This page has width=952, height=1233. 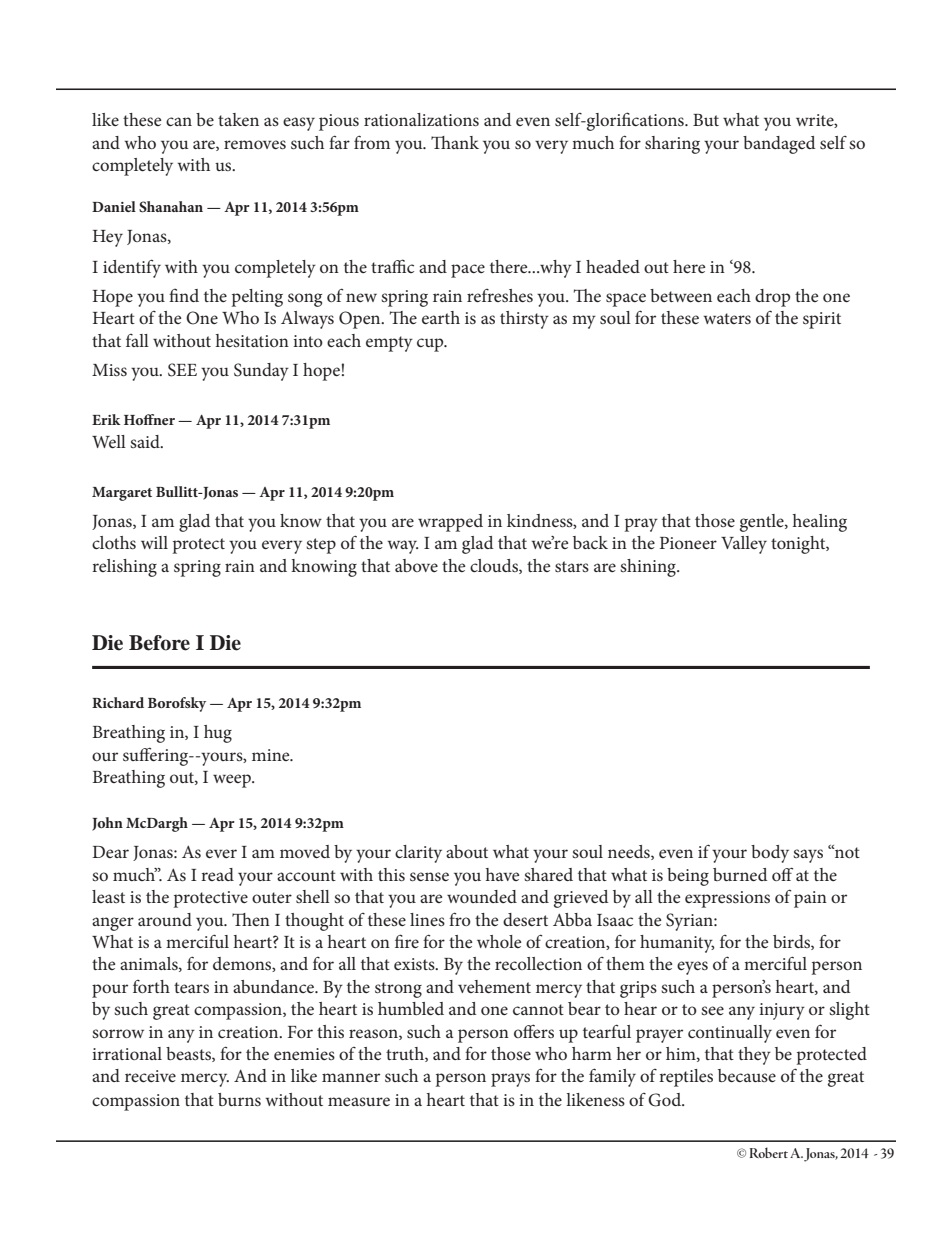 What do you see at coordinates (744, 545) in the page?
I see `Valley` at bounding box center [744, 545].
